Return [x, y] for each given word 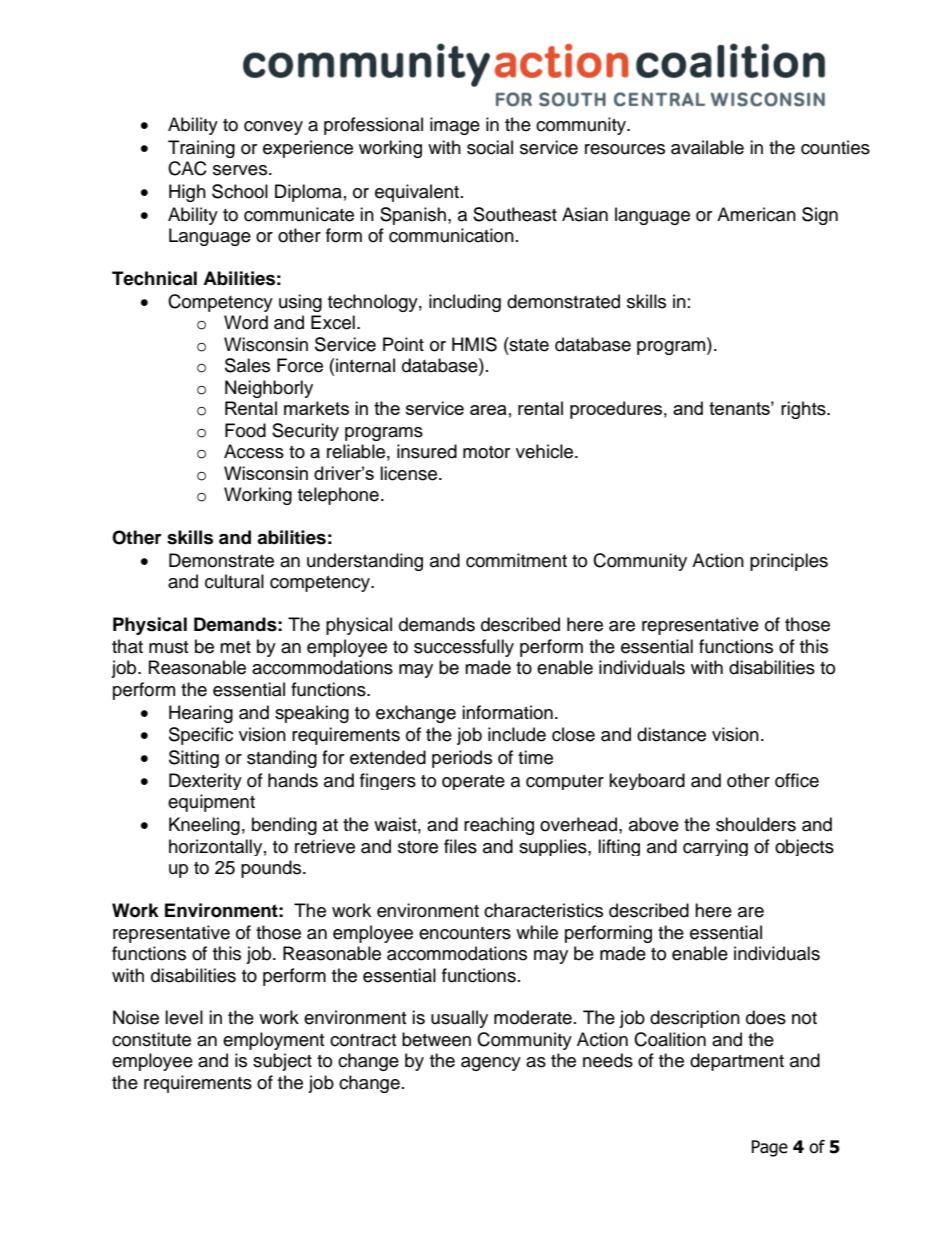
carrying [715, 847]
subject [282, 1062]
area [488, 410]
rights [804, 410]
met [235, 647]
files [460, 846]
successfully [464, 648]
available [707, 147]
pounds [272, 869]
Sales [247, 365]
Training [201, 149]
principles [789, 562]
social [490, 147]
